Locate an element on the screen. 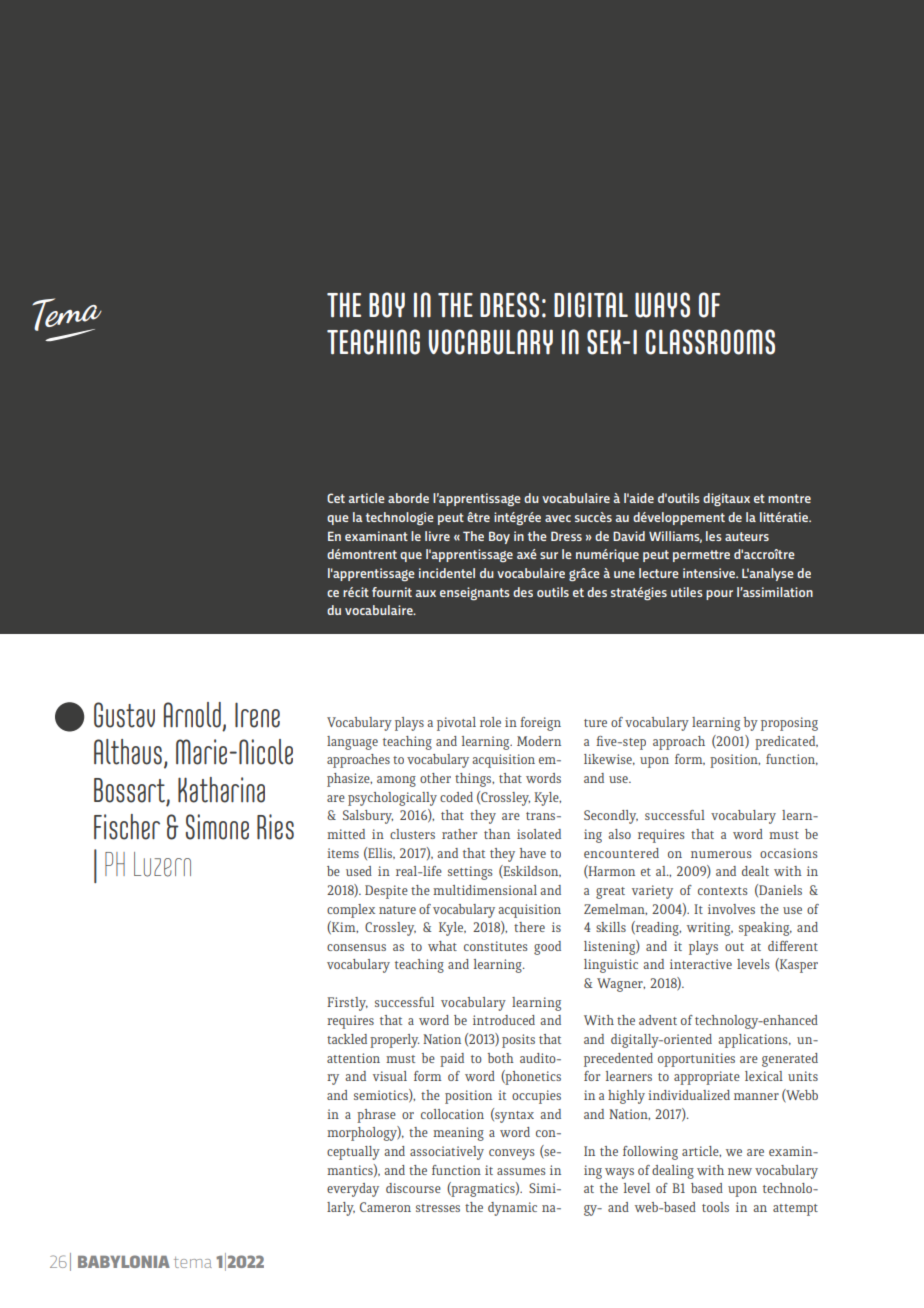 Image resolution: width=924 pixels, height=1308 pixels. introduced is located at coordinates (504, 1020).
